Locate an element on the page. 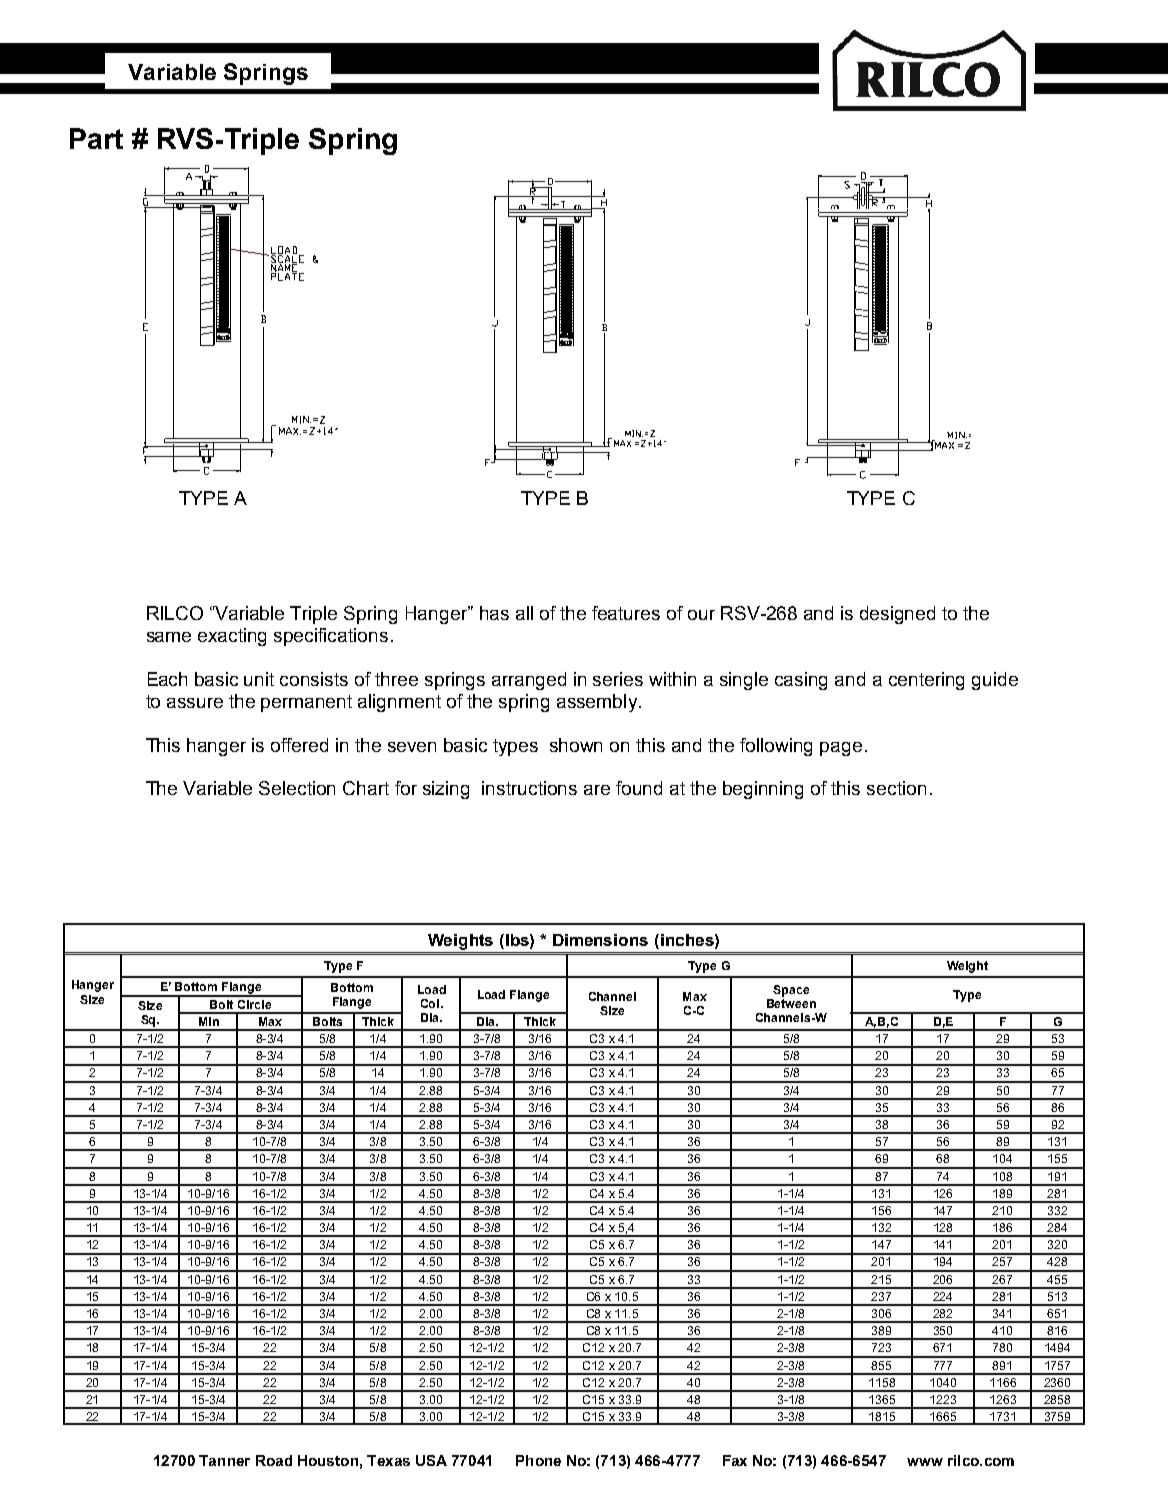 The height and width of the page is (1512, 1168). Phone is located at coordinates (538, 1460).
